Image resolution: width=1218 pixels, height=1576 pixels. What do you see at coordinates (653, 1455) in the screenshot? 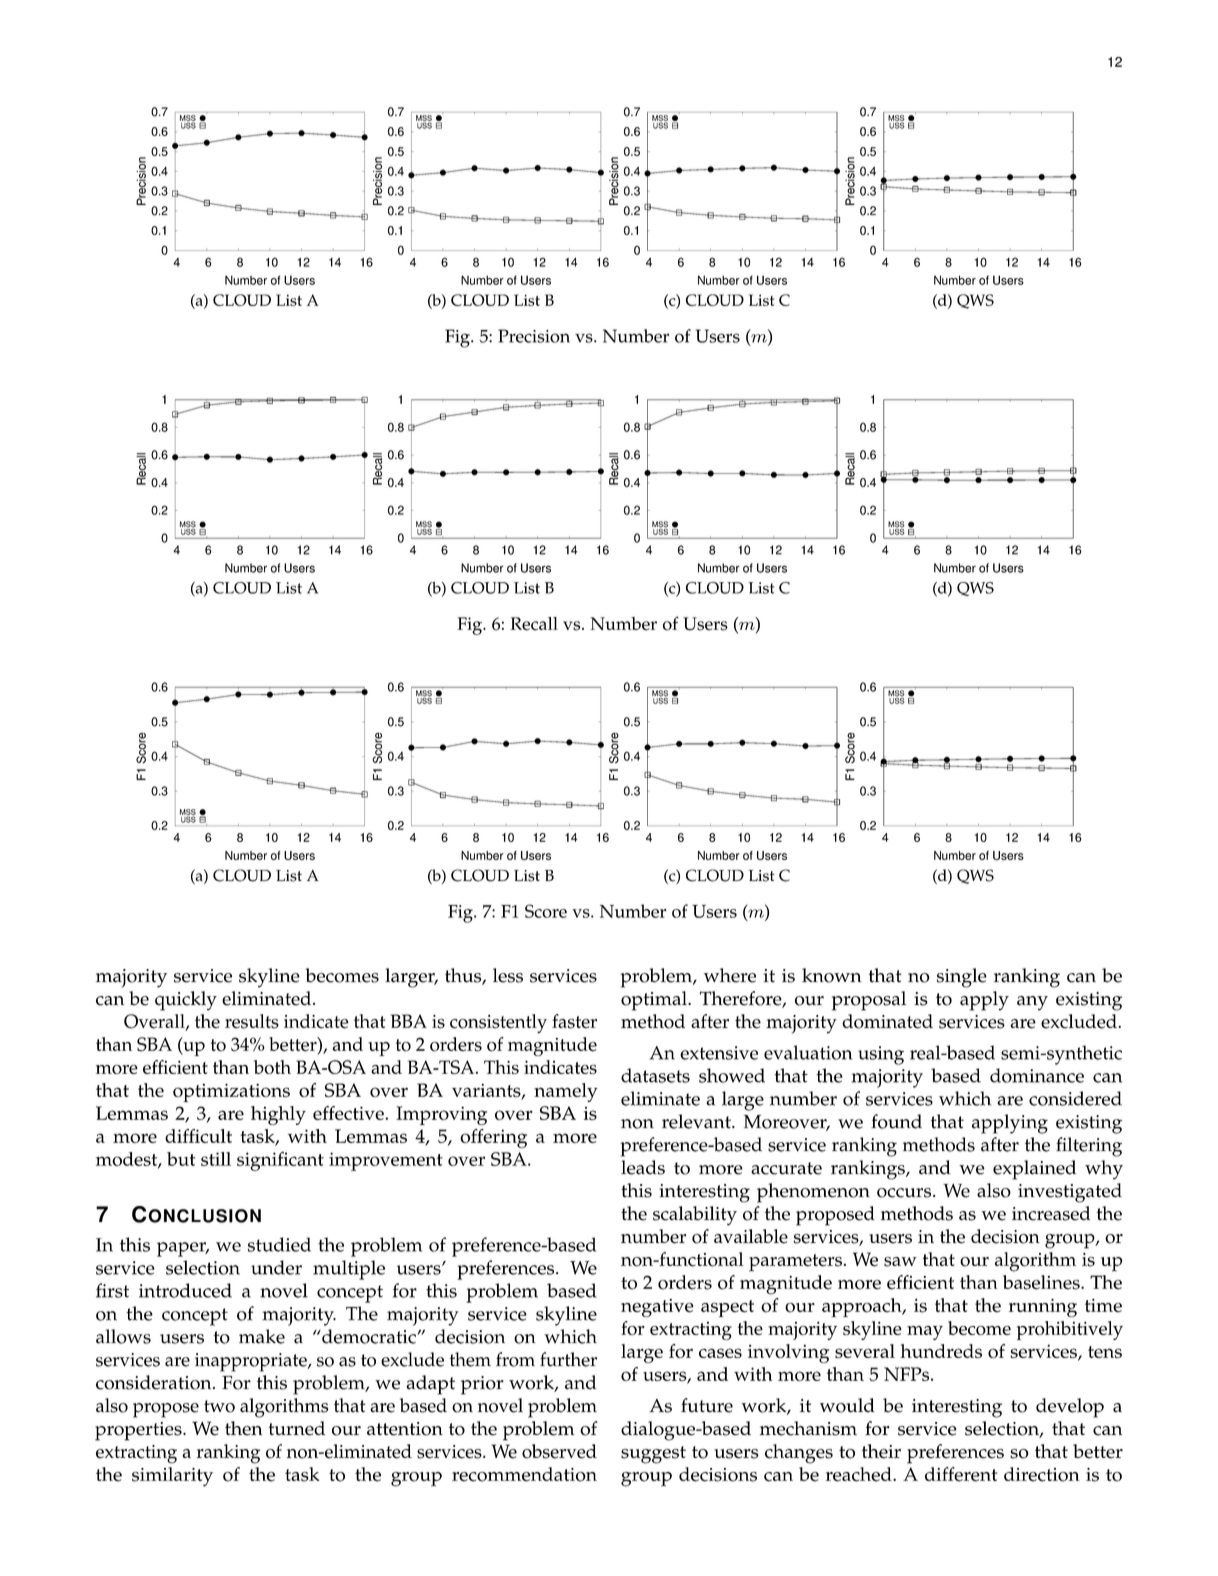
I see `suggest` at bounding box center [653, 1455].
